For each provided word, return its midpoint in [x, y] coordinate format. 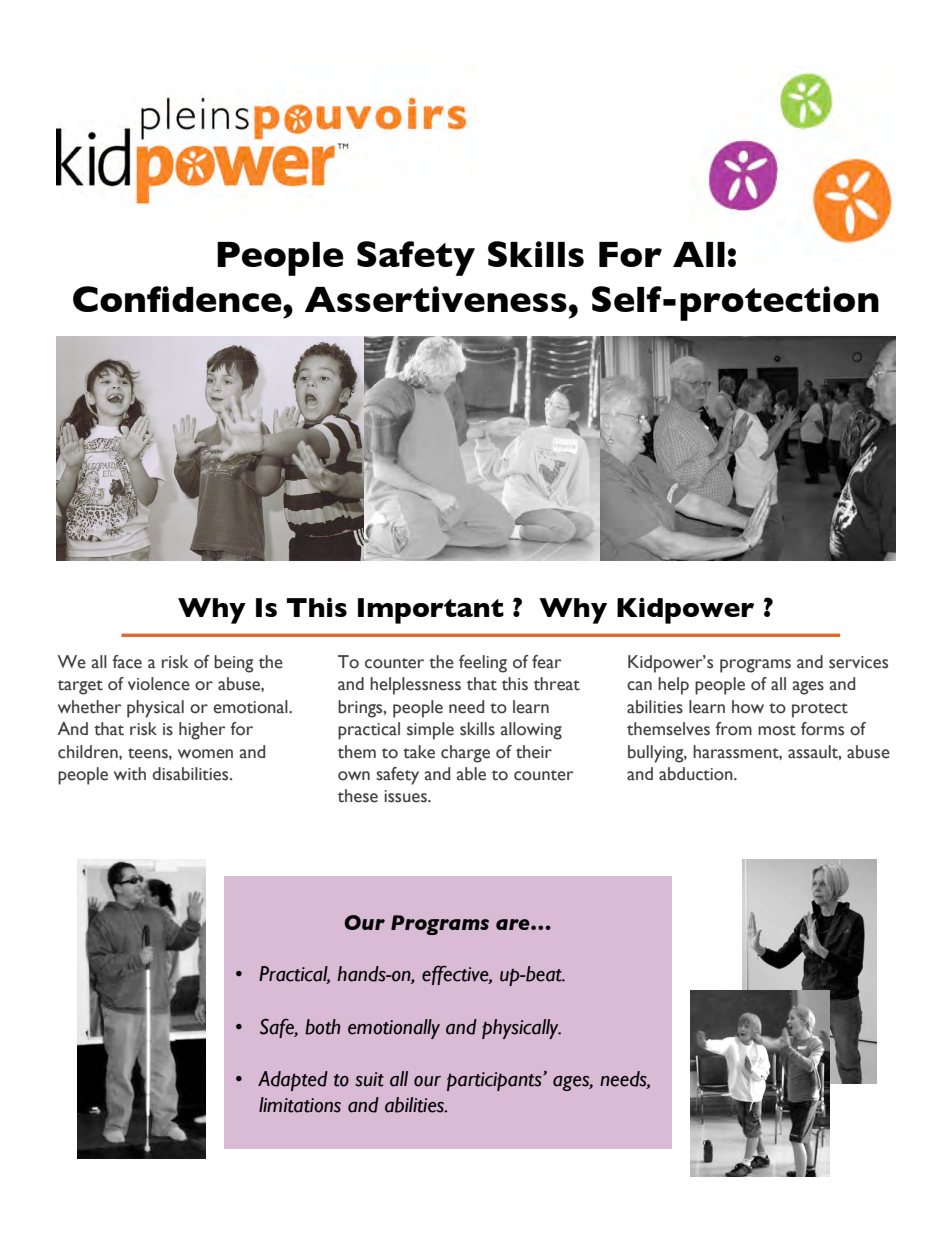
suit [369, 1079]
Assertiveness [436, 299]
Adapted [293, 1081]
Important [431, 611]
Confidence [178, 299]
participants [495, 1081]
